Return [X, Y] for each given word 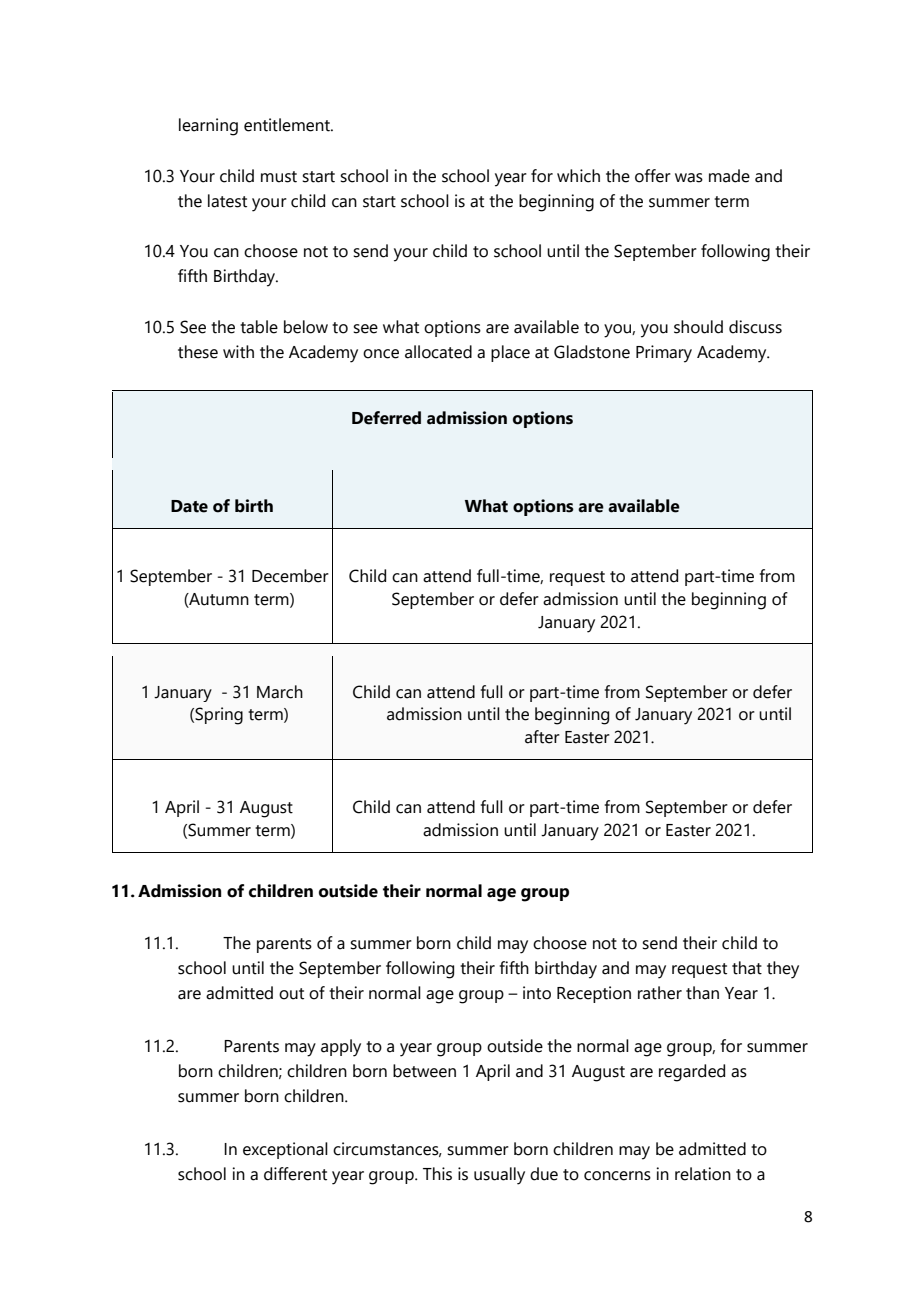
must [279, 177]
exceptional [285, 1150]
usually [499, 1176]
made [729, 176]
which [578, 176]
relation [703, 1174]
